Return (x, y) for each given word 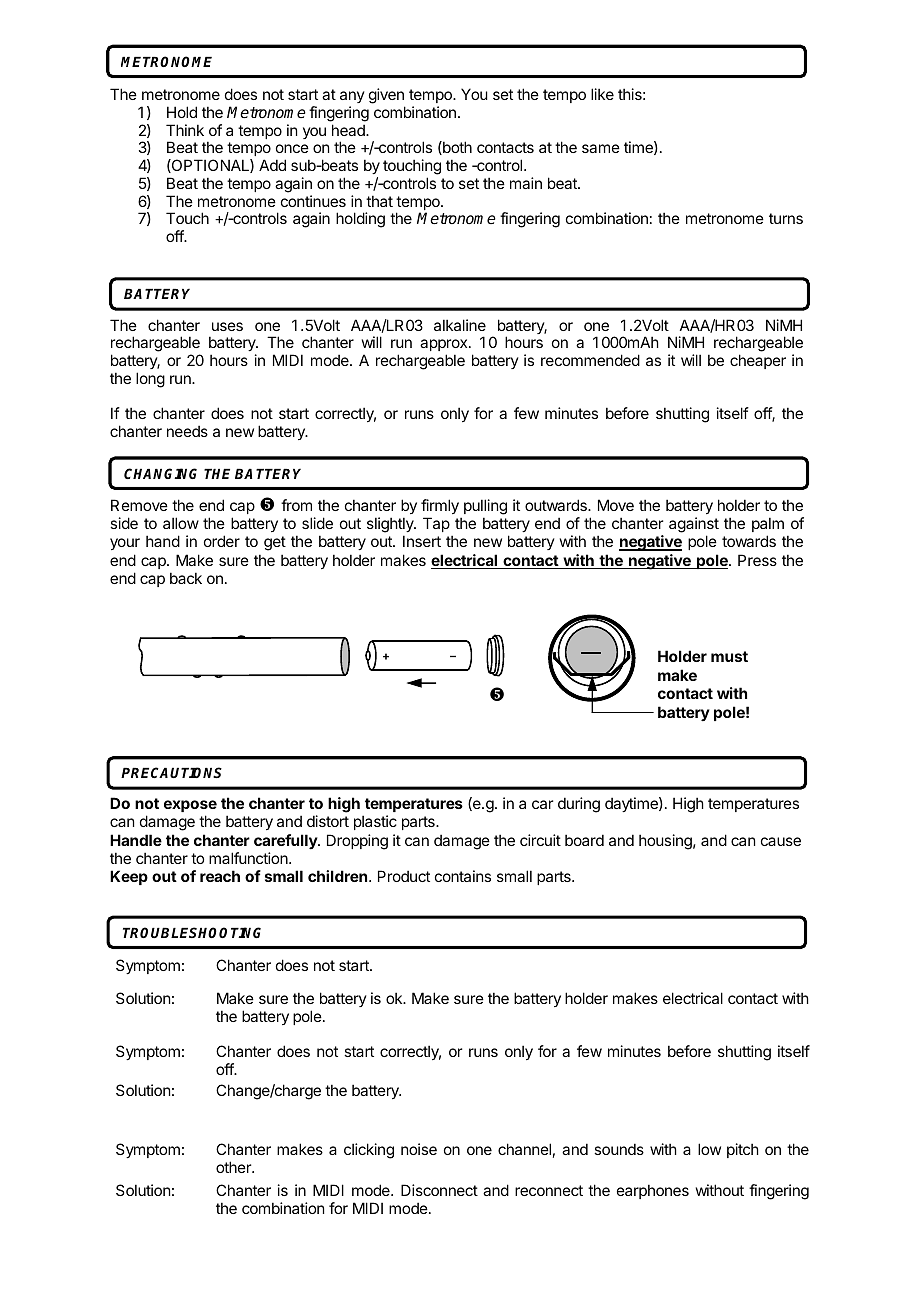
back (186, 578)
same (601, 148)
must (729, 656)
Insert (422, 541)
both (456, 148)
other (234, 1167)
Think (185, 130)
